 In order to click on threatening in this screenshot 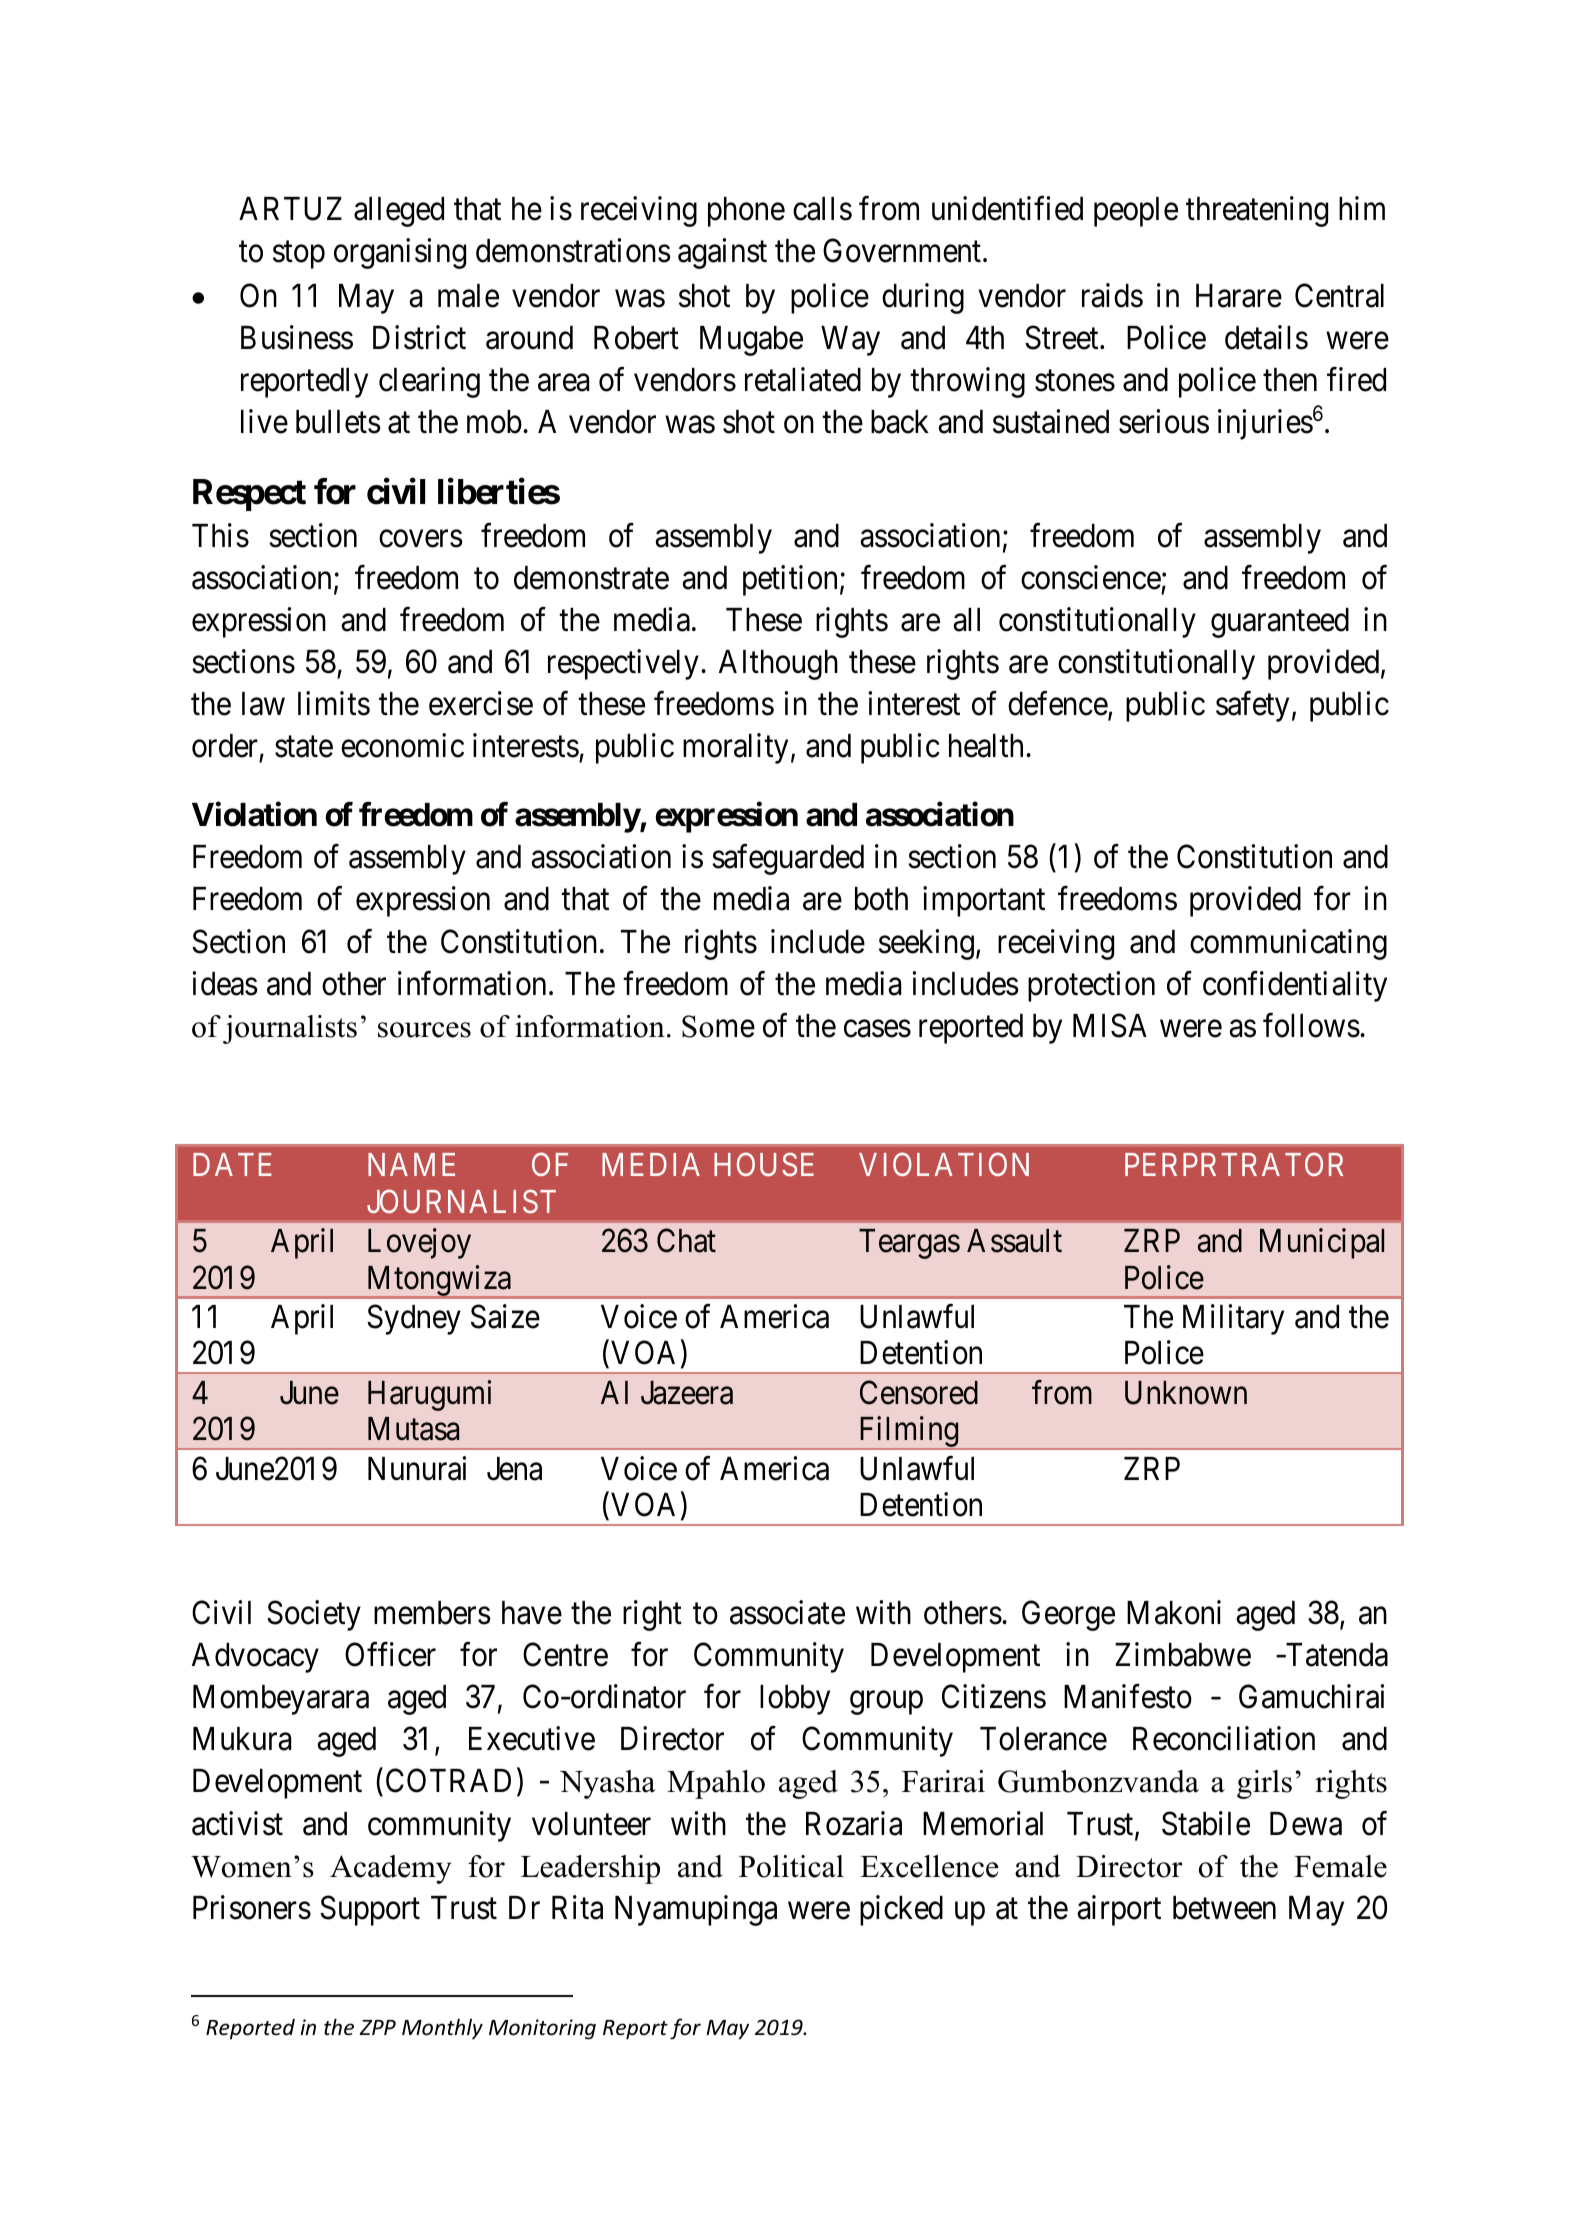, I will do `click(1257, 211)`.
